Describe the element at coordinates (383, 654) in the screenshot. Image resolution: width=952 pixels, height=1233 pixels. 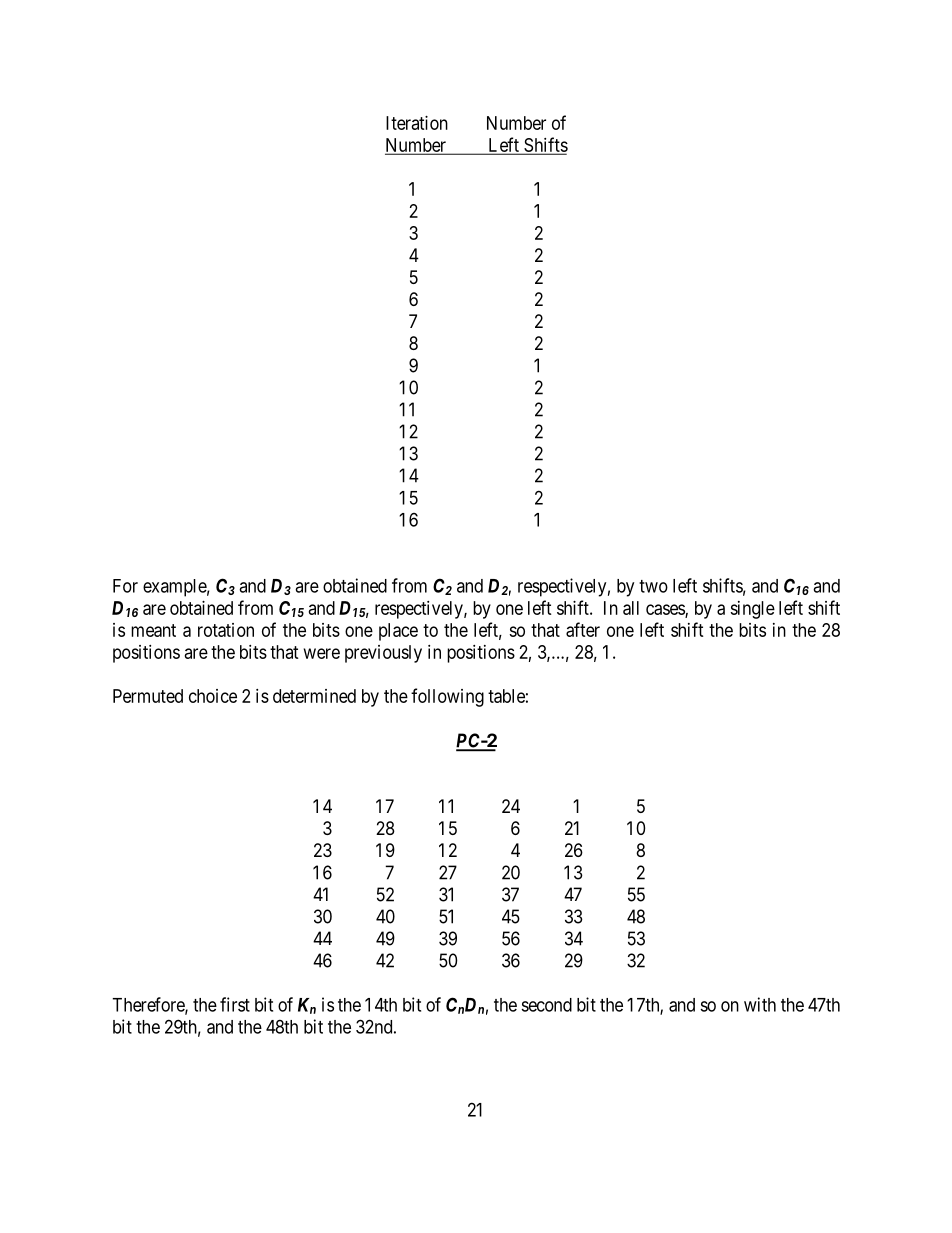
I see `previously` at that location.
